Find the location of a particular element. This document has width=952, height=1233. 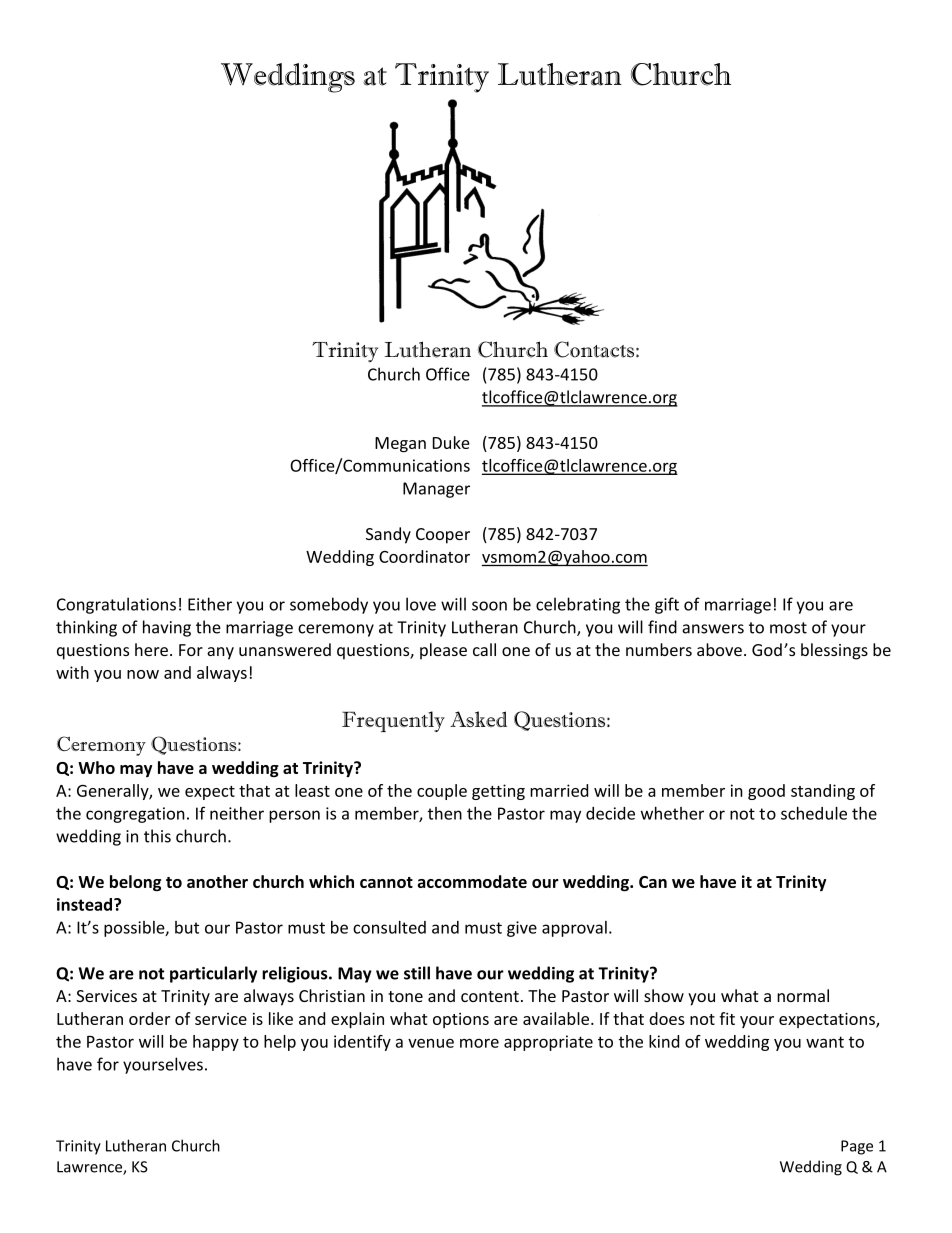

gift is located at coordinates (667, 605).
